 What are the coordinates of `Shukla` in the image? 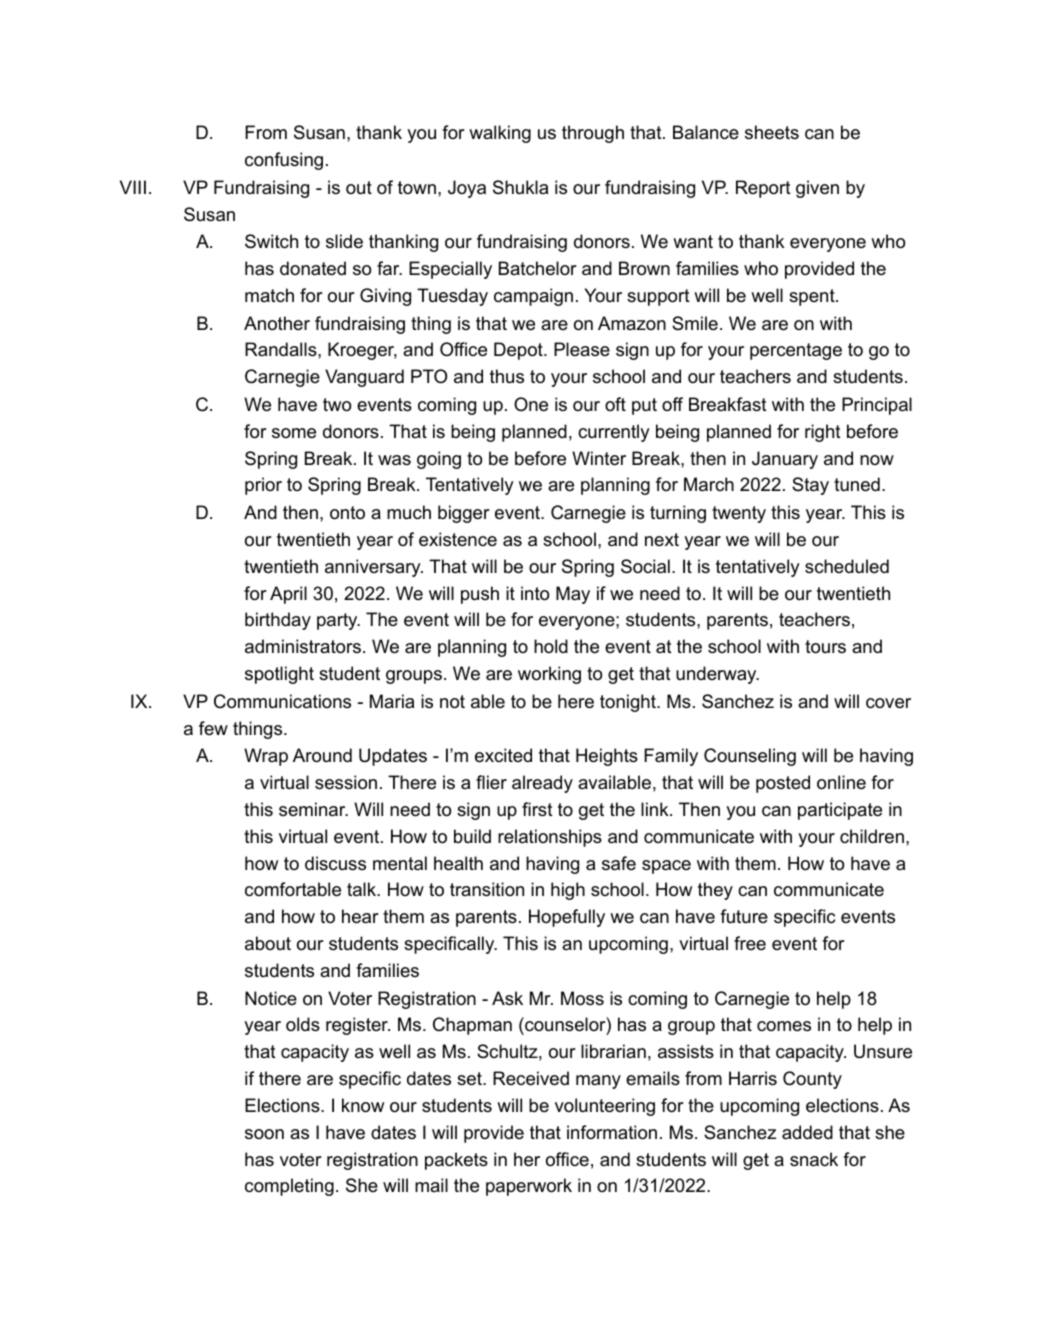 It's located at (520, 187).
